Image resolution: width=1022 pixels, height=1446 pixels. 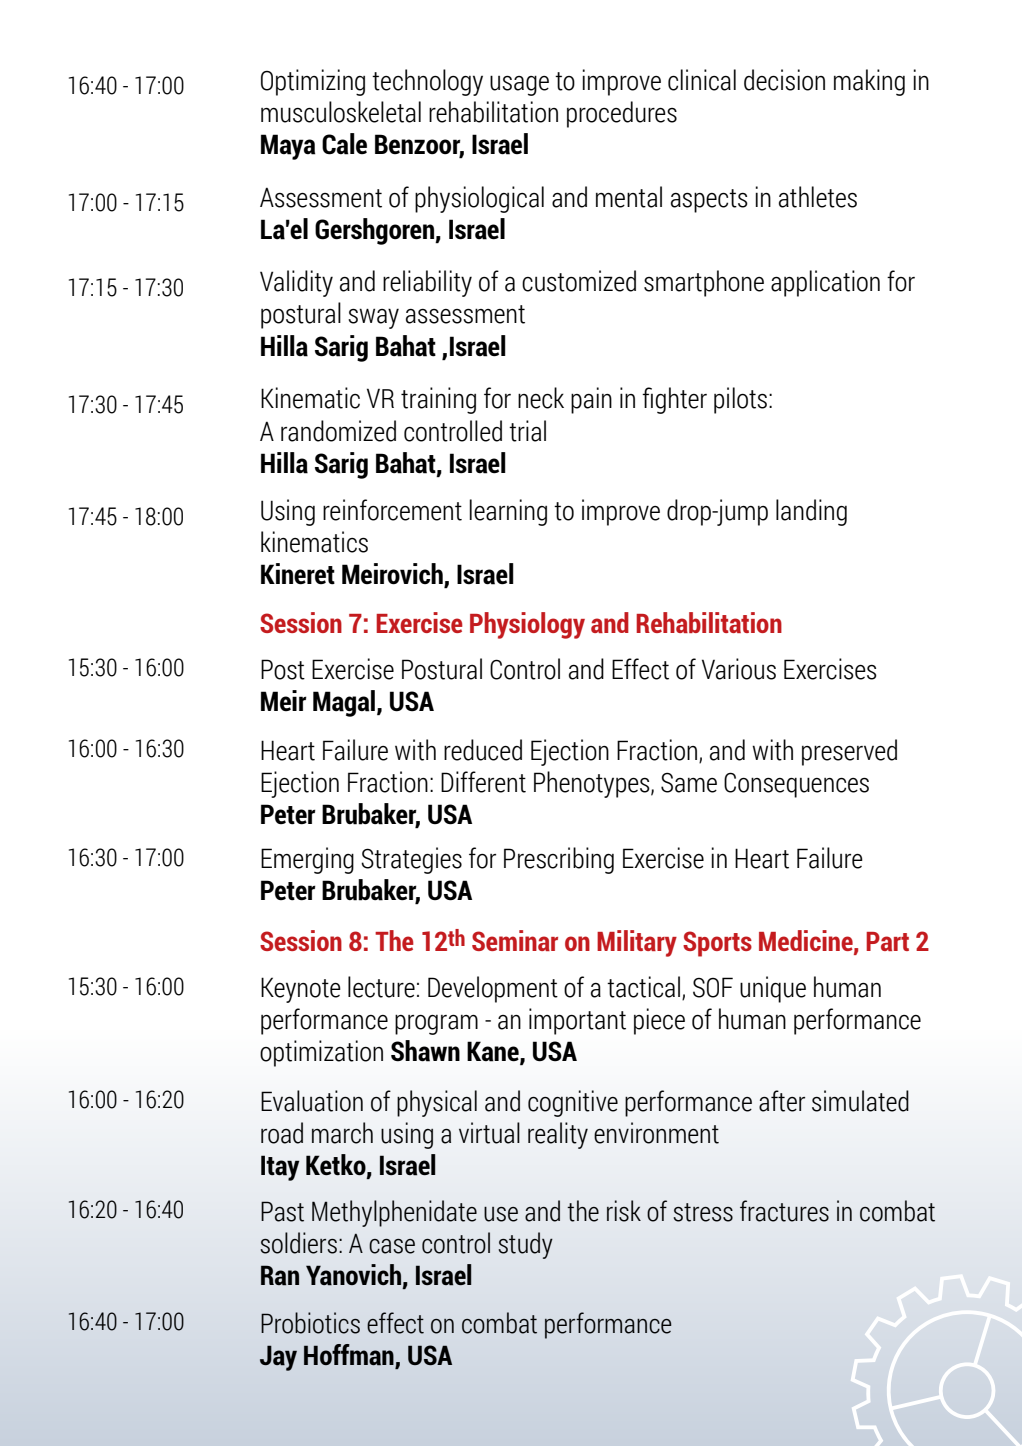 What do you see at coordinates (341, 112) in the screenshot?
I see `musculoskeletal` at bounding box center [341, 112].
